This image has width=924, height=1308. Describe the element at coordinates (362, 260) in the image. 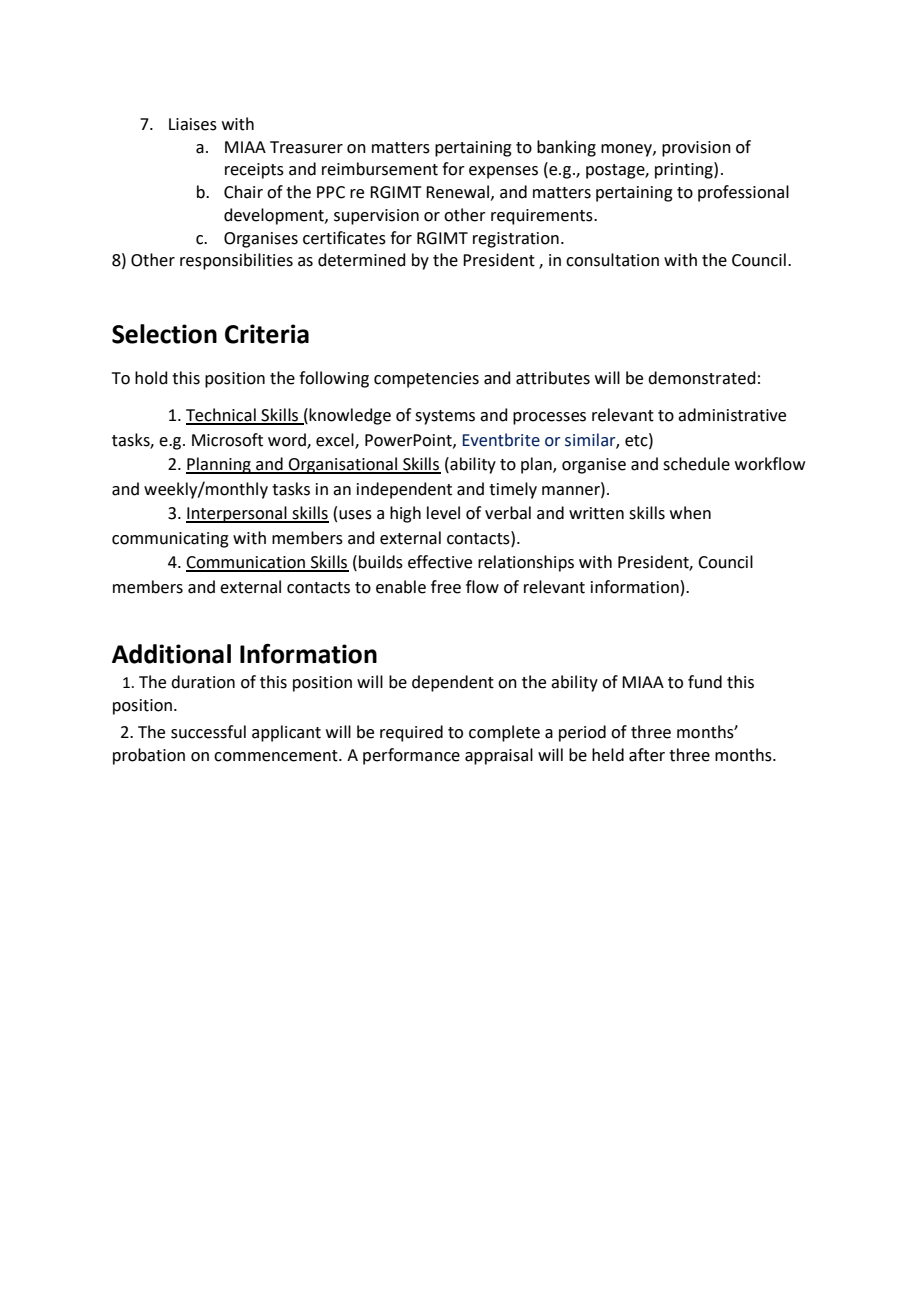

I see `determined` at that location.
